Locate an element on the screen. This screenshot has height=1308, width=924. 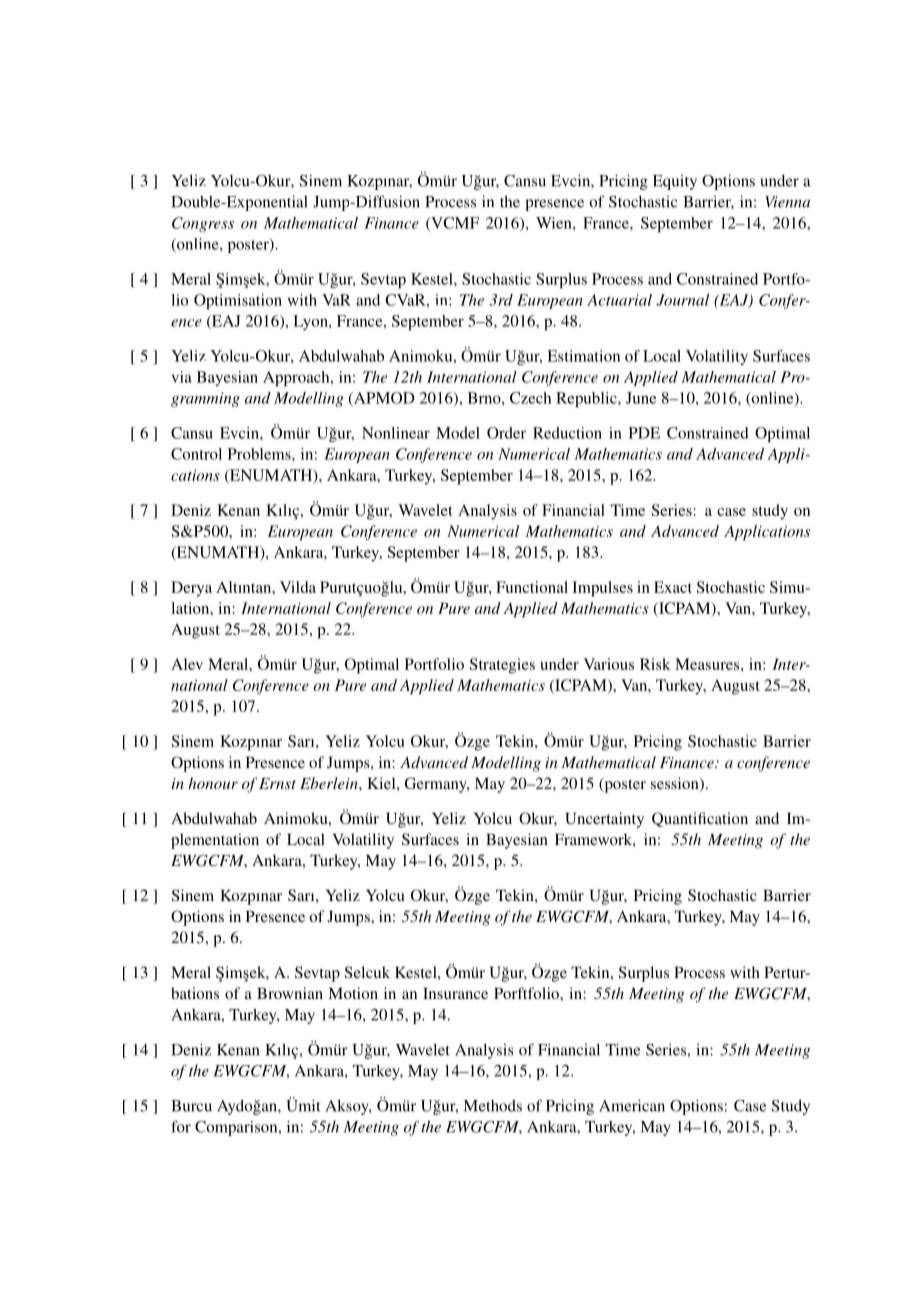
Uncertainty is located at coordinates (604, 820).
